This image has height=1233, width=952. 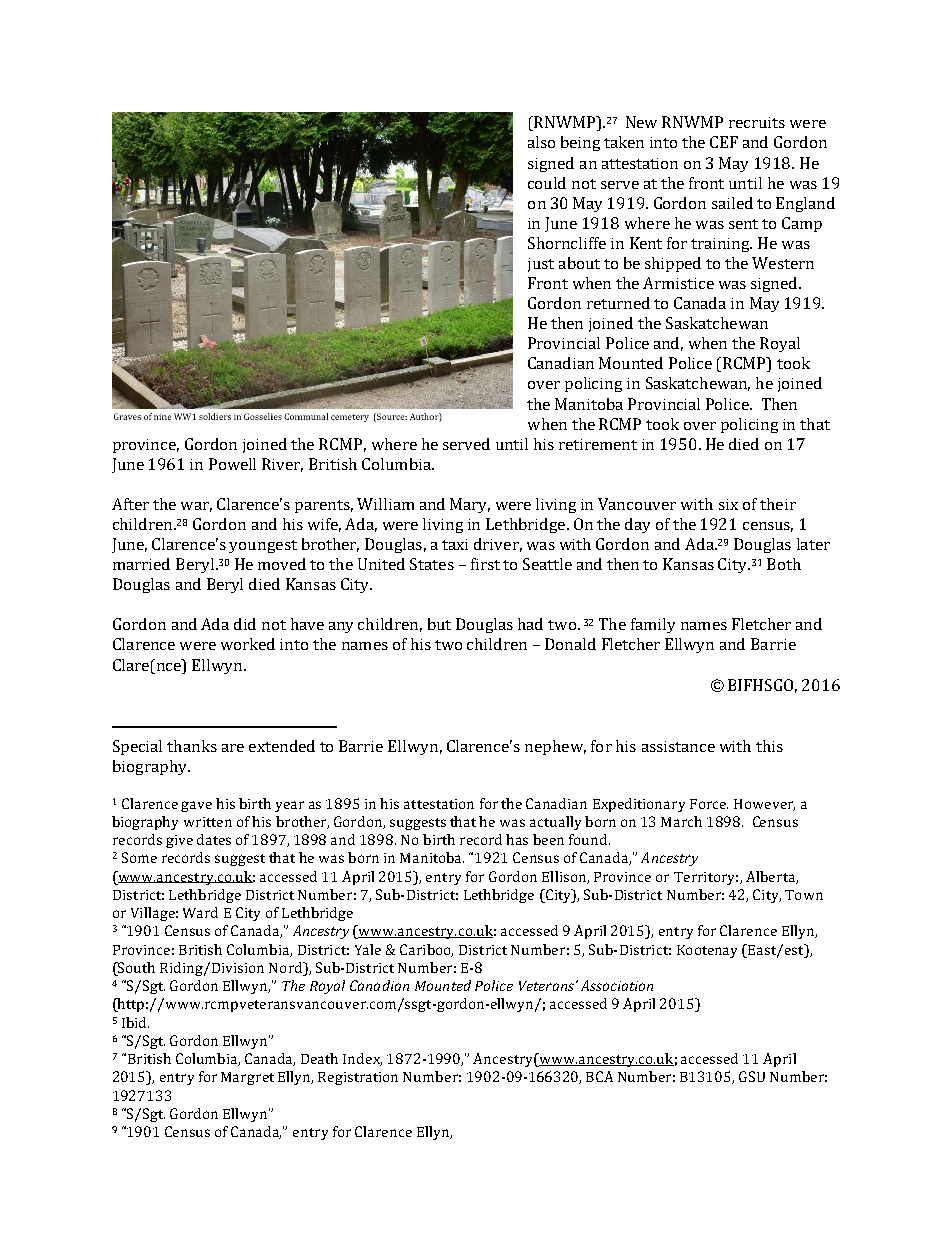 What do you see at coordinates (784, 564) in the image?
I see `Both` at bounding box center [784, 564].
